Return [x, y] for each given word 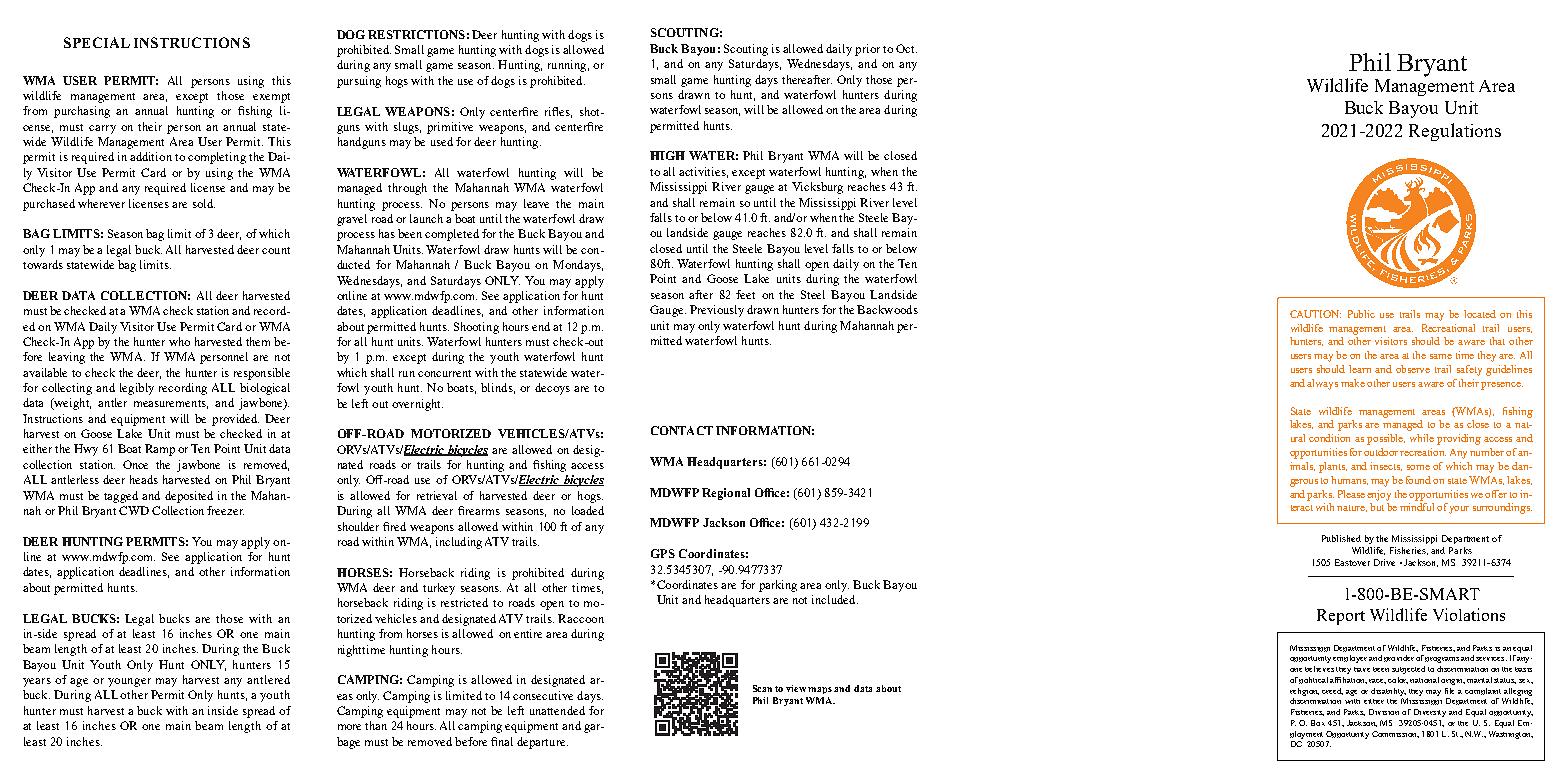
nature [1352, 508]
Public [1361, 314]
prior [867, 50]
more [349, 727]
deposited [189, 497]
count [276, 250]
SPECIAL [97, 42]
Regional [726, 494]
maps [821, 690]
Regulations [1455, 132]
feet [745, 294]
